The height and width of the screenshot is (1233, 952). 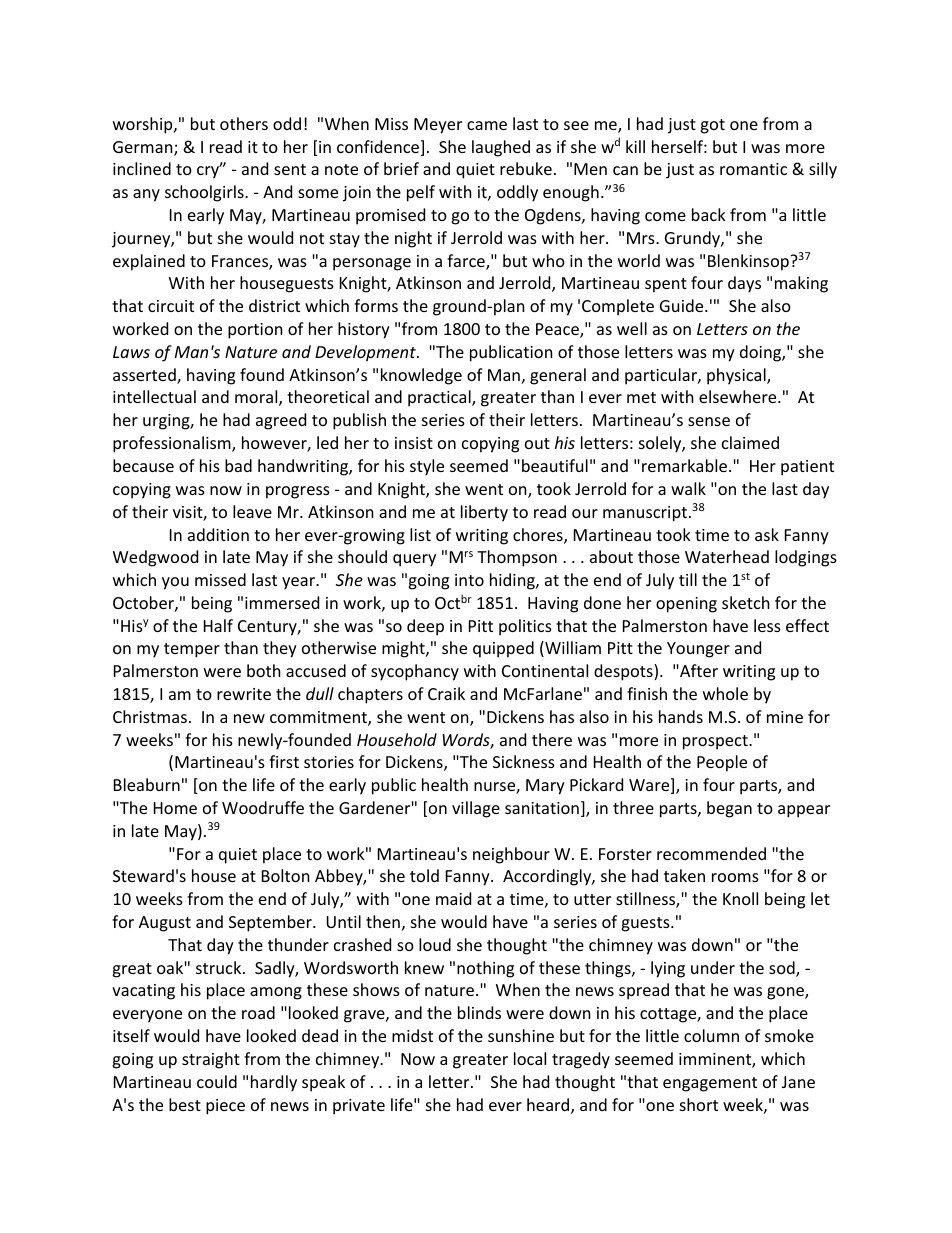 I want to click on physical, so click(x=737, y=376).
